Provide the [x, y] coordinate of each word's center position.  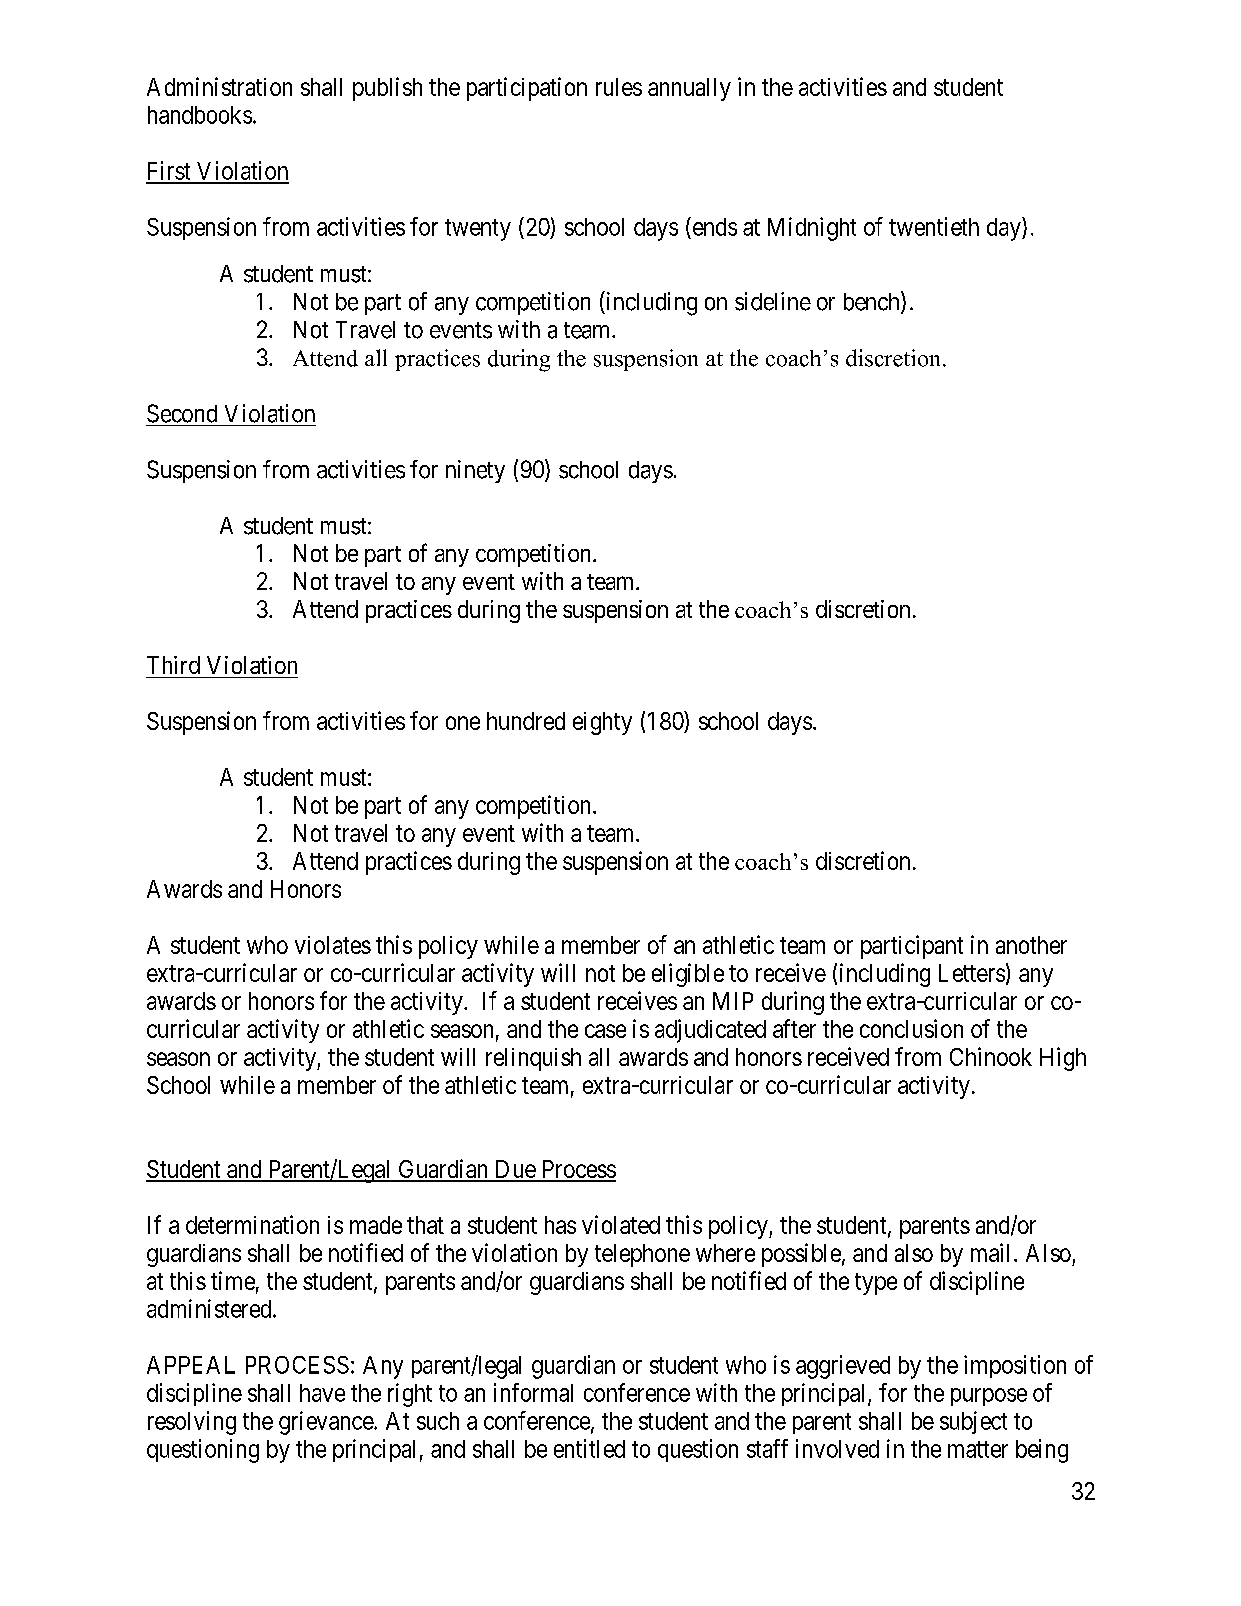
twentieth [934, 226]
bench [873, 302]
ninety [475, 471]
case [605, 1031]
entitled [589, 1448]
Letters [972, 973]
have [322, 1393]
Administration [219, 86]
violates [333, 945]
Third [173, 665]
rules [619, 87]
